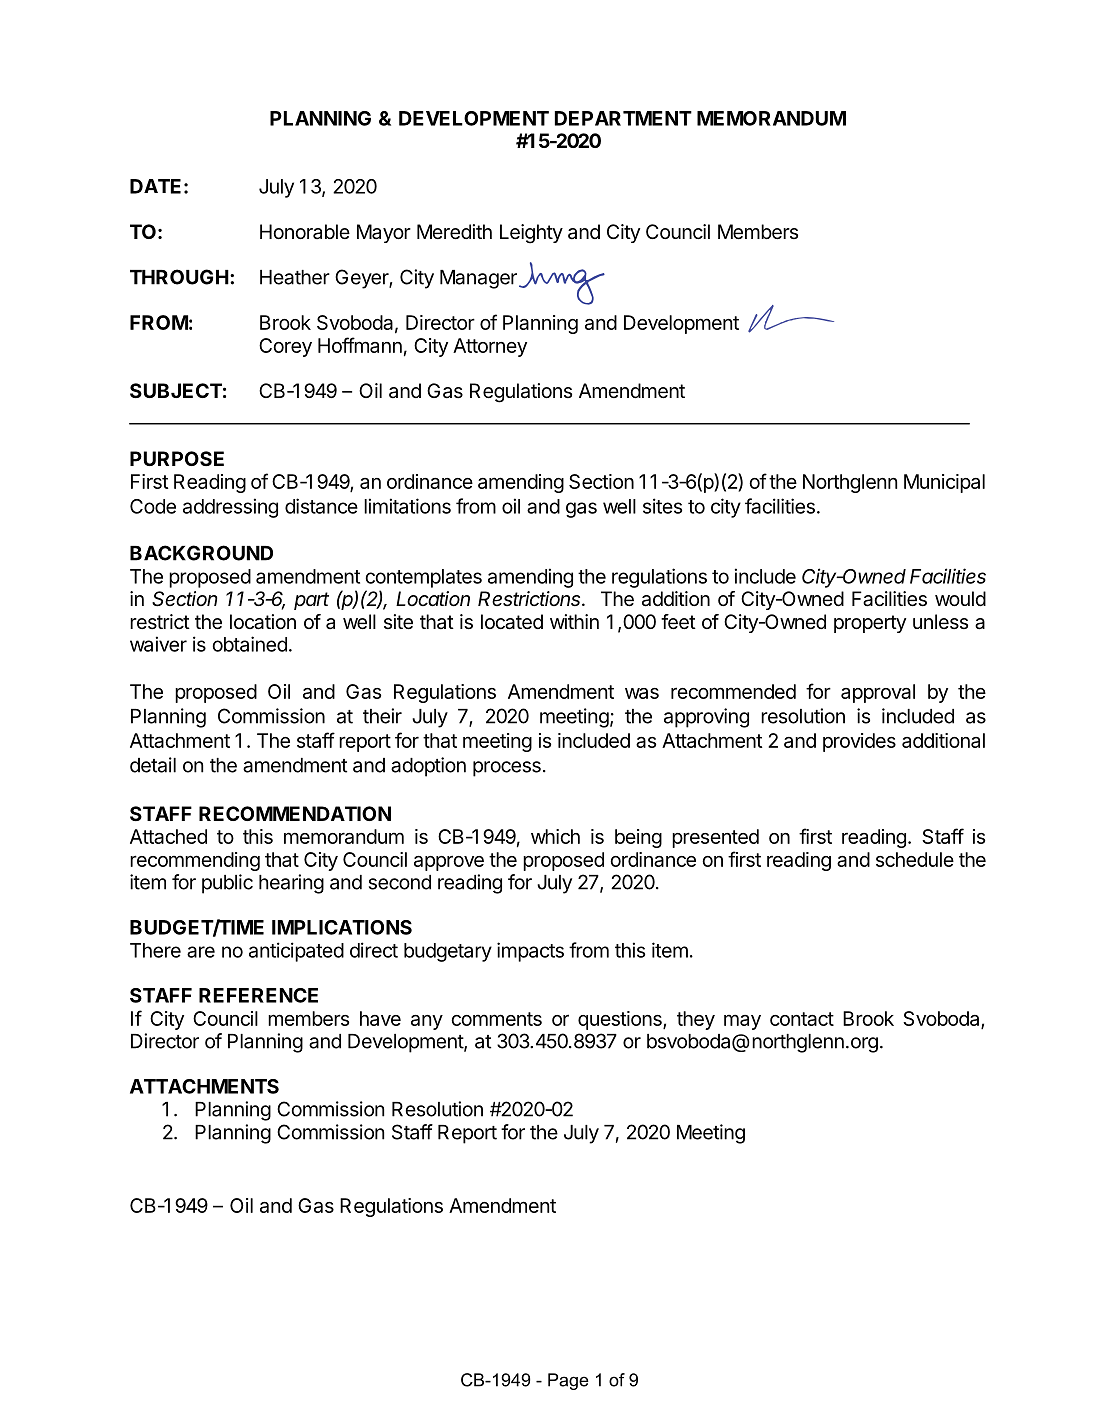 The width and height of the image is (1099, 1422). I want to click on impacts, so click(530, 952).
